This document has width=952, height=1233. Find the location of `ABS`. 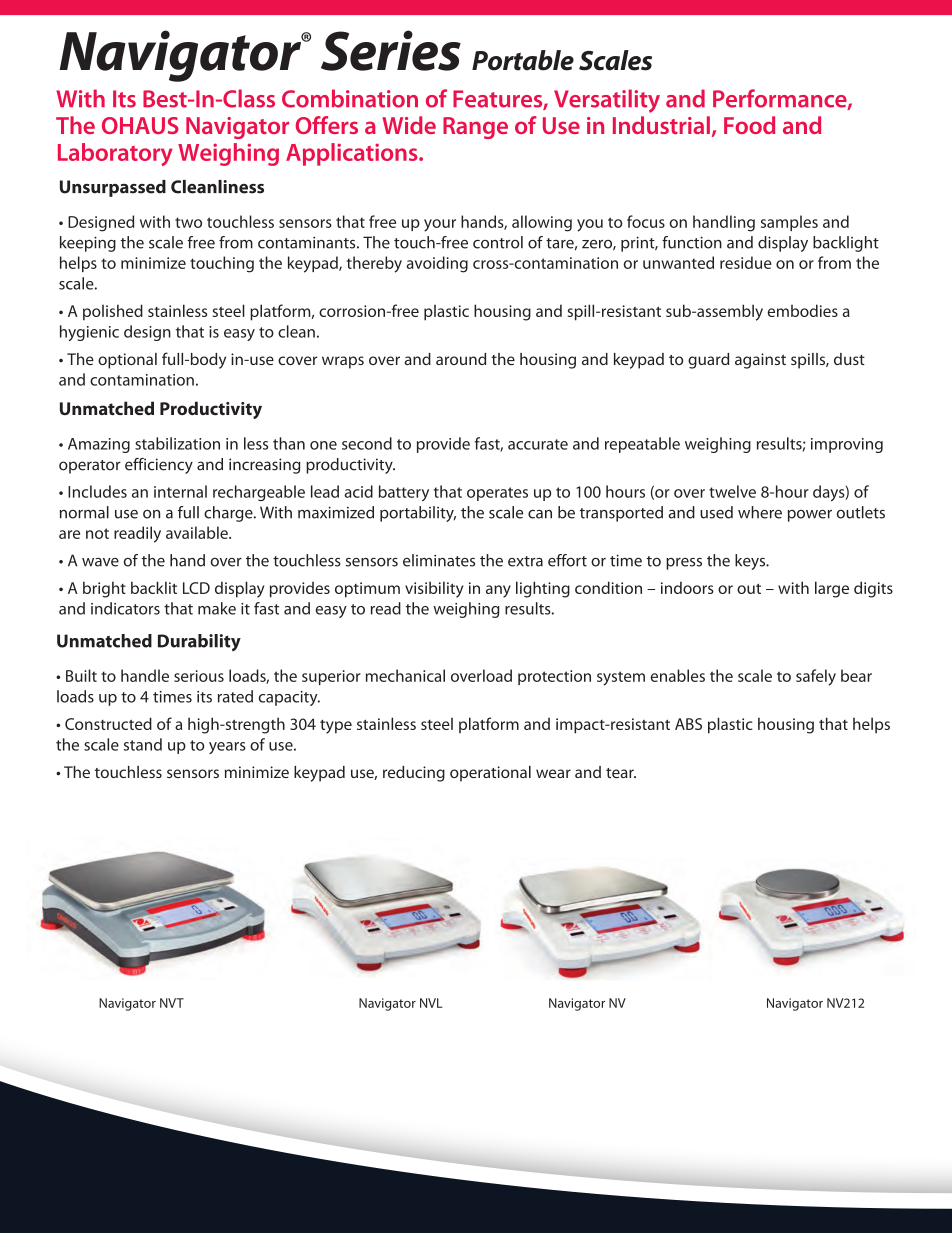

ABS is located at coordinates (688, 724).
